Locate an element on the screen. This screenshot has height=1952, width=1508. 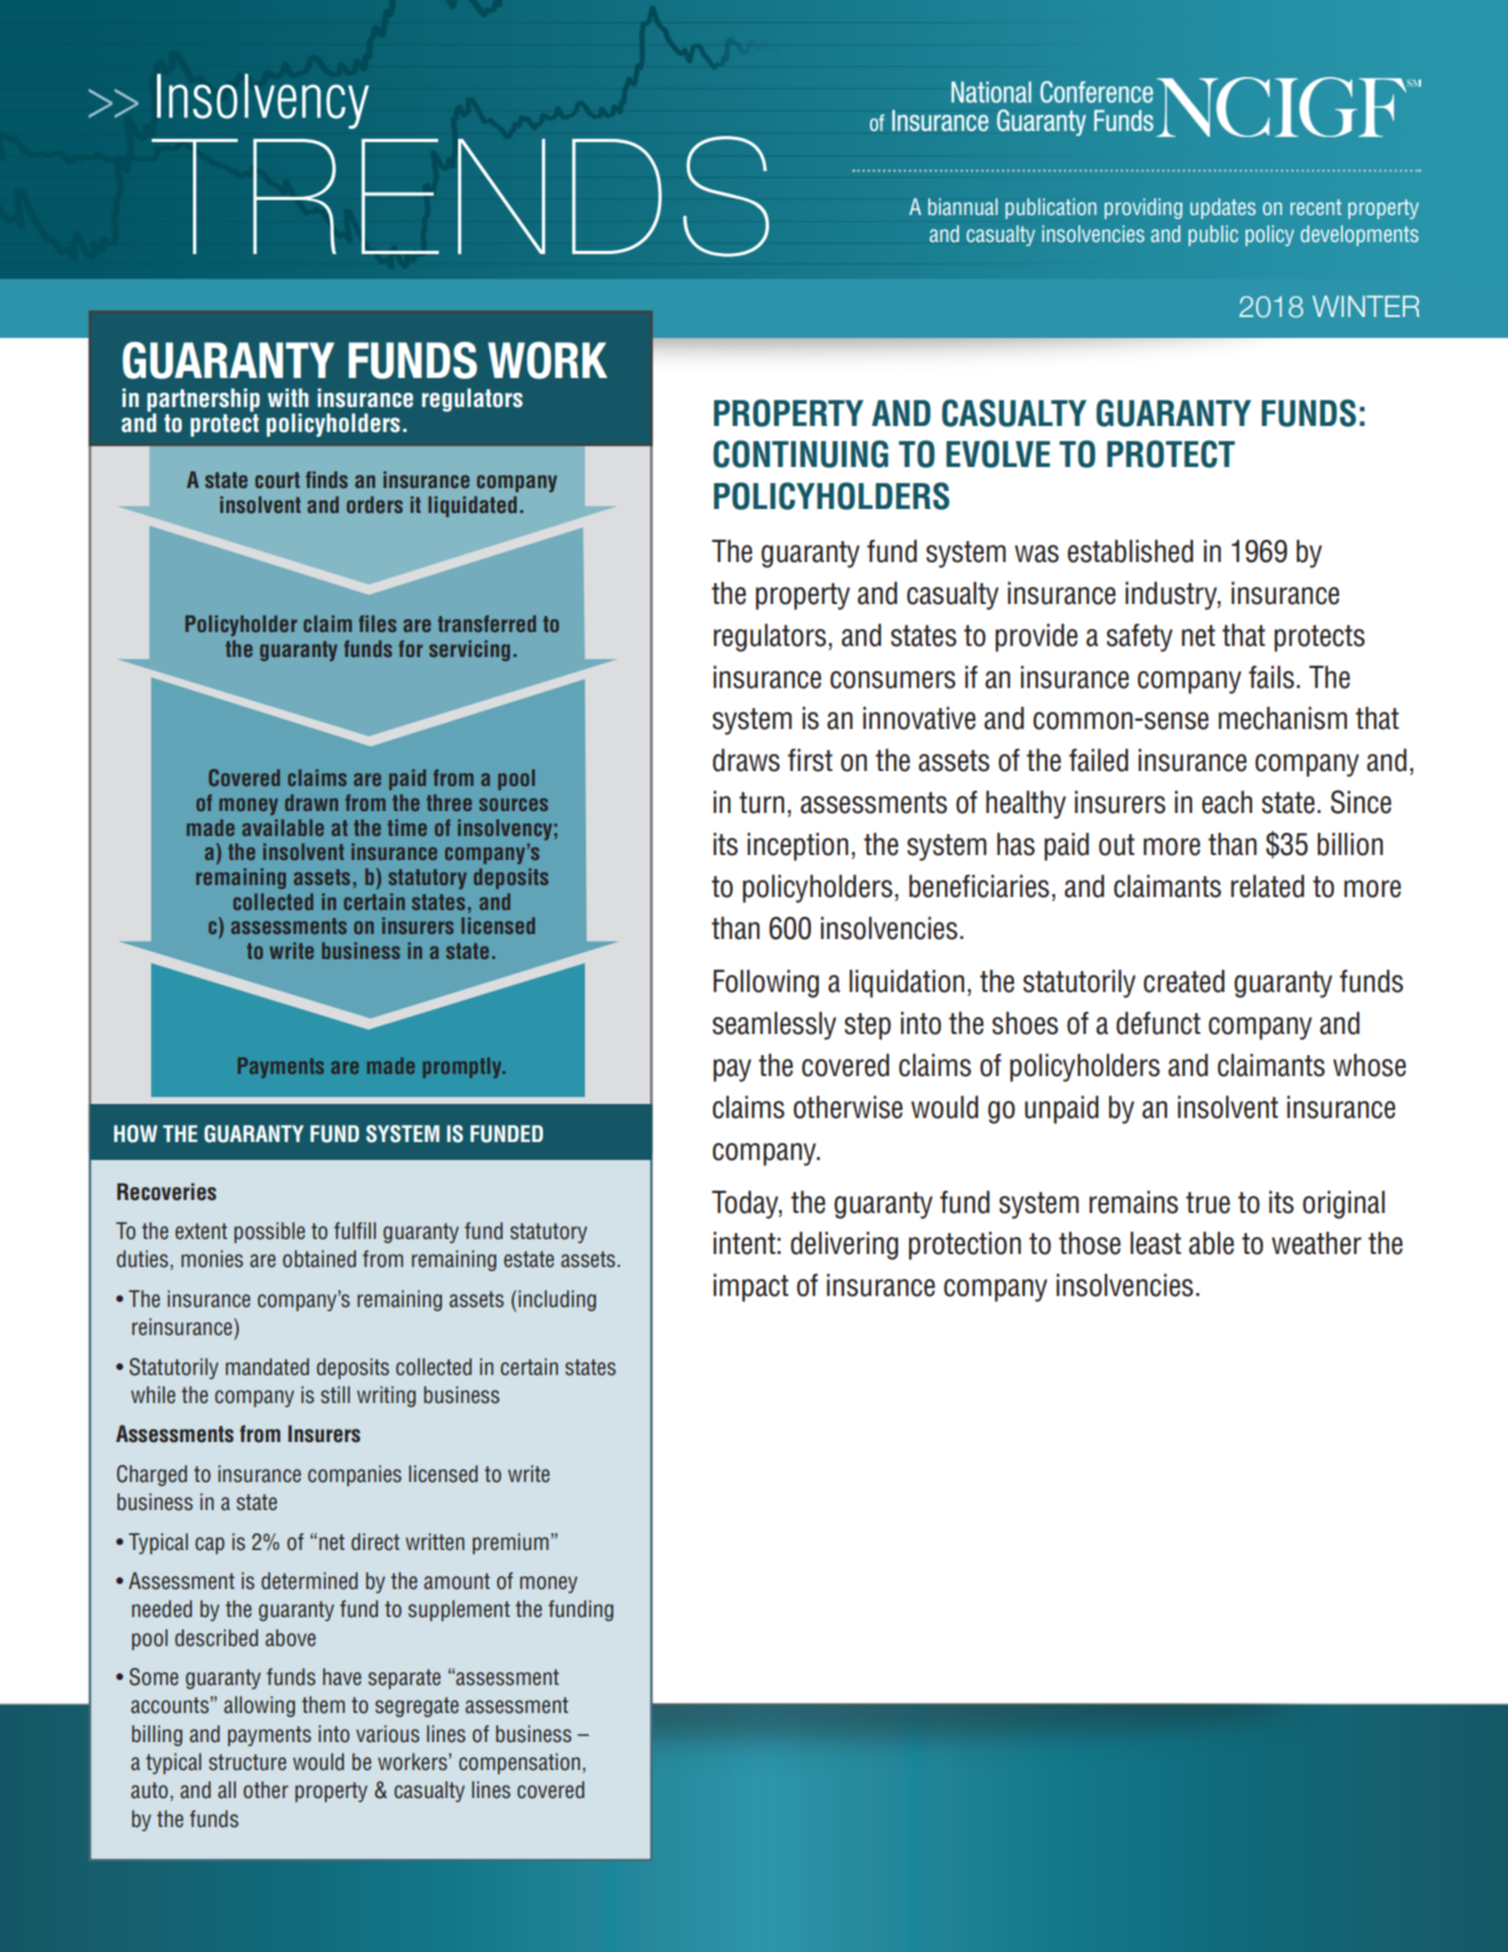
structure is located at coordinates (247, 1762).
